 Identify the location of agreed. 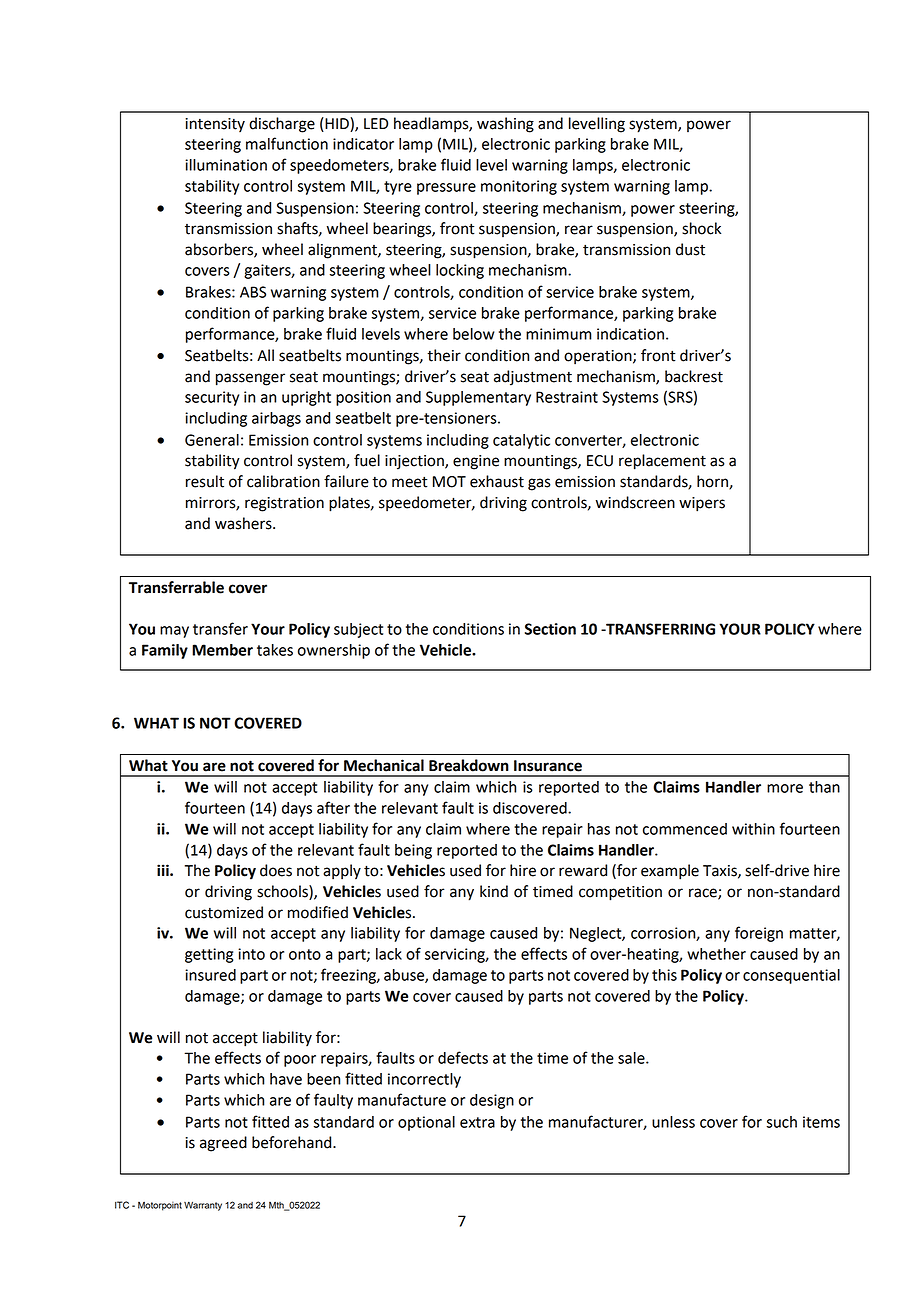
(223, 1144).
